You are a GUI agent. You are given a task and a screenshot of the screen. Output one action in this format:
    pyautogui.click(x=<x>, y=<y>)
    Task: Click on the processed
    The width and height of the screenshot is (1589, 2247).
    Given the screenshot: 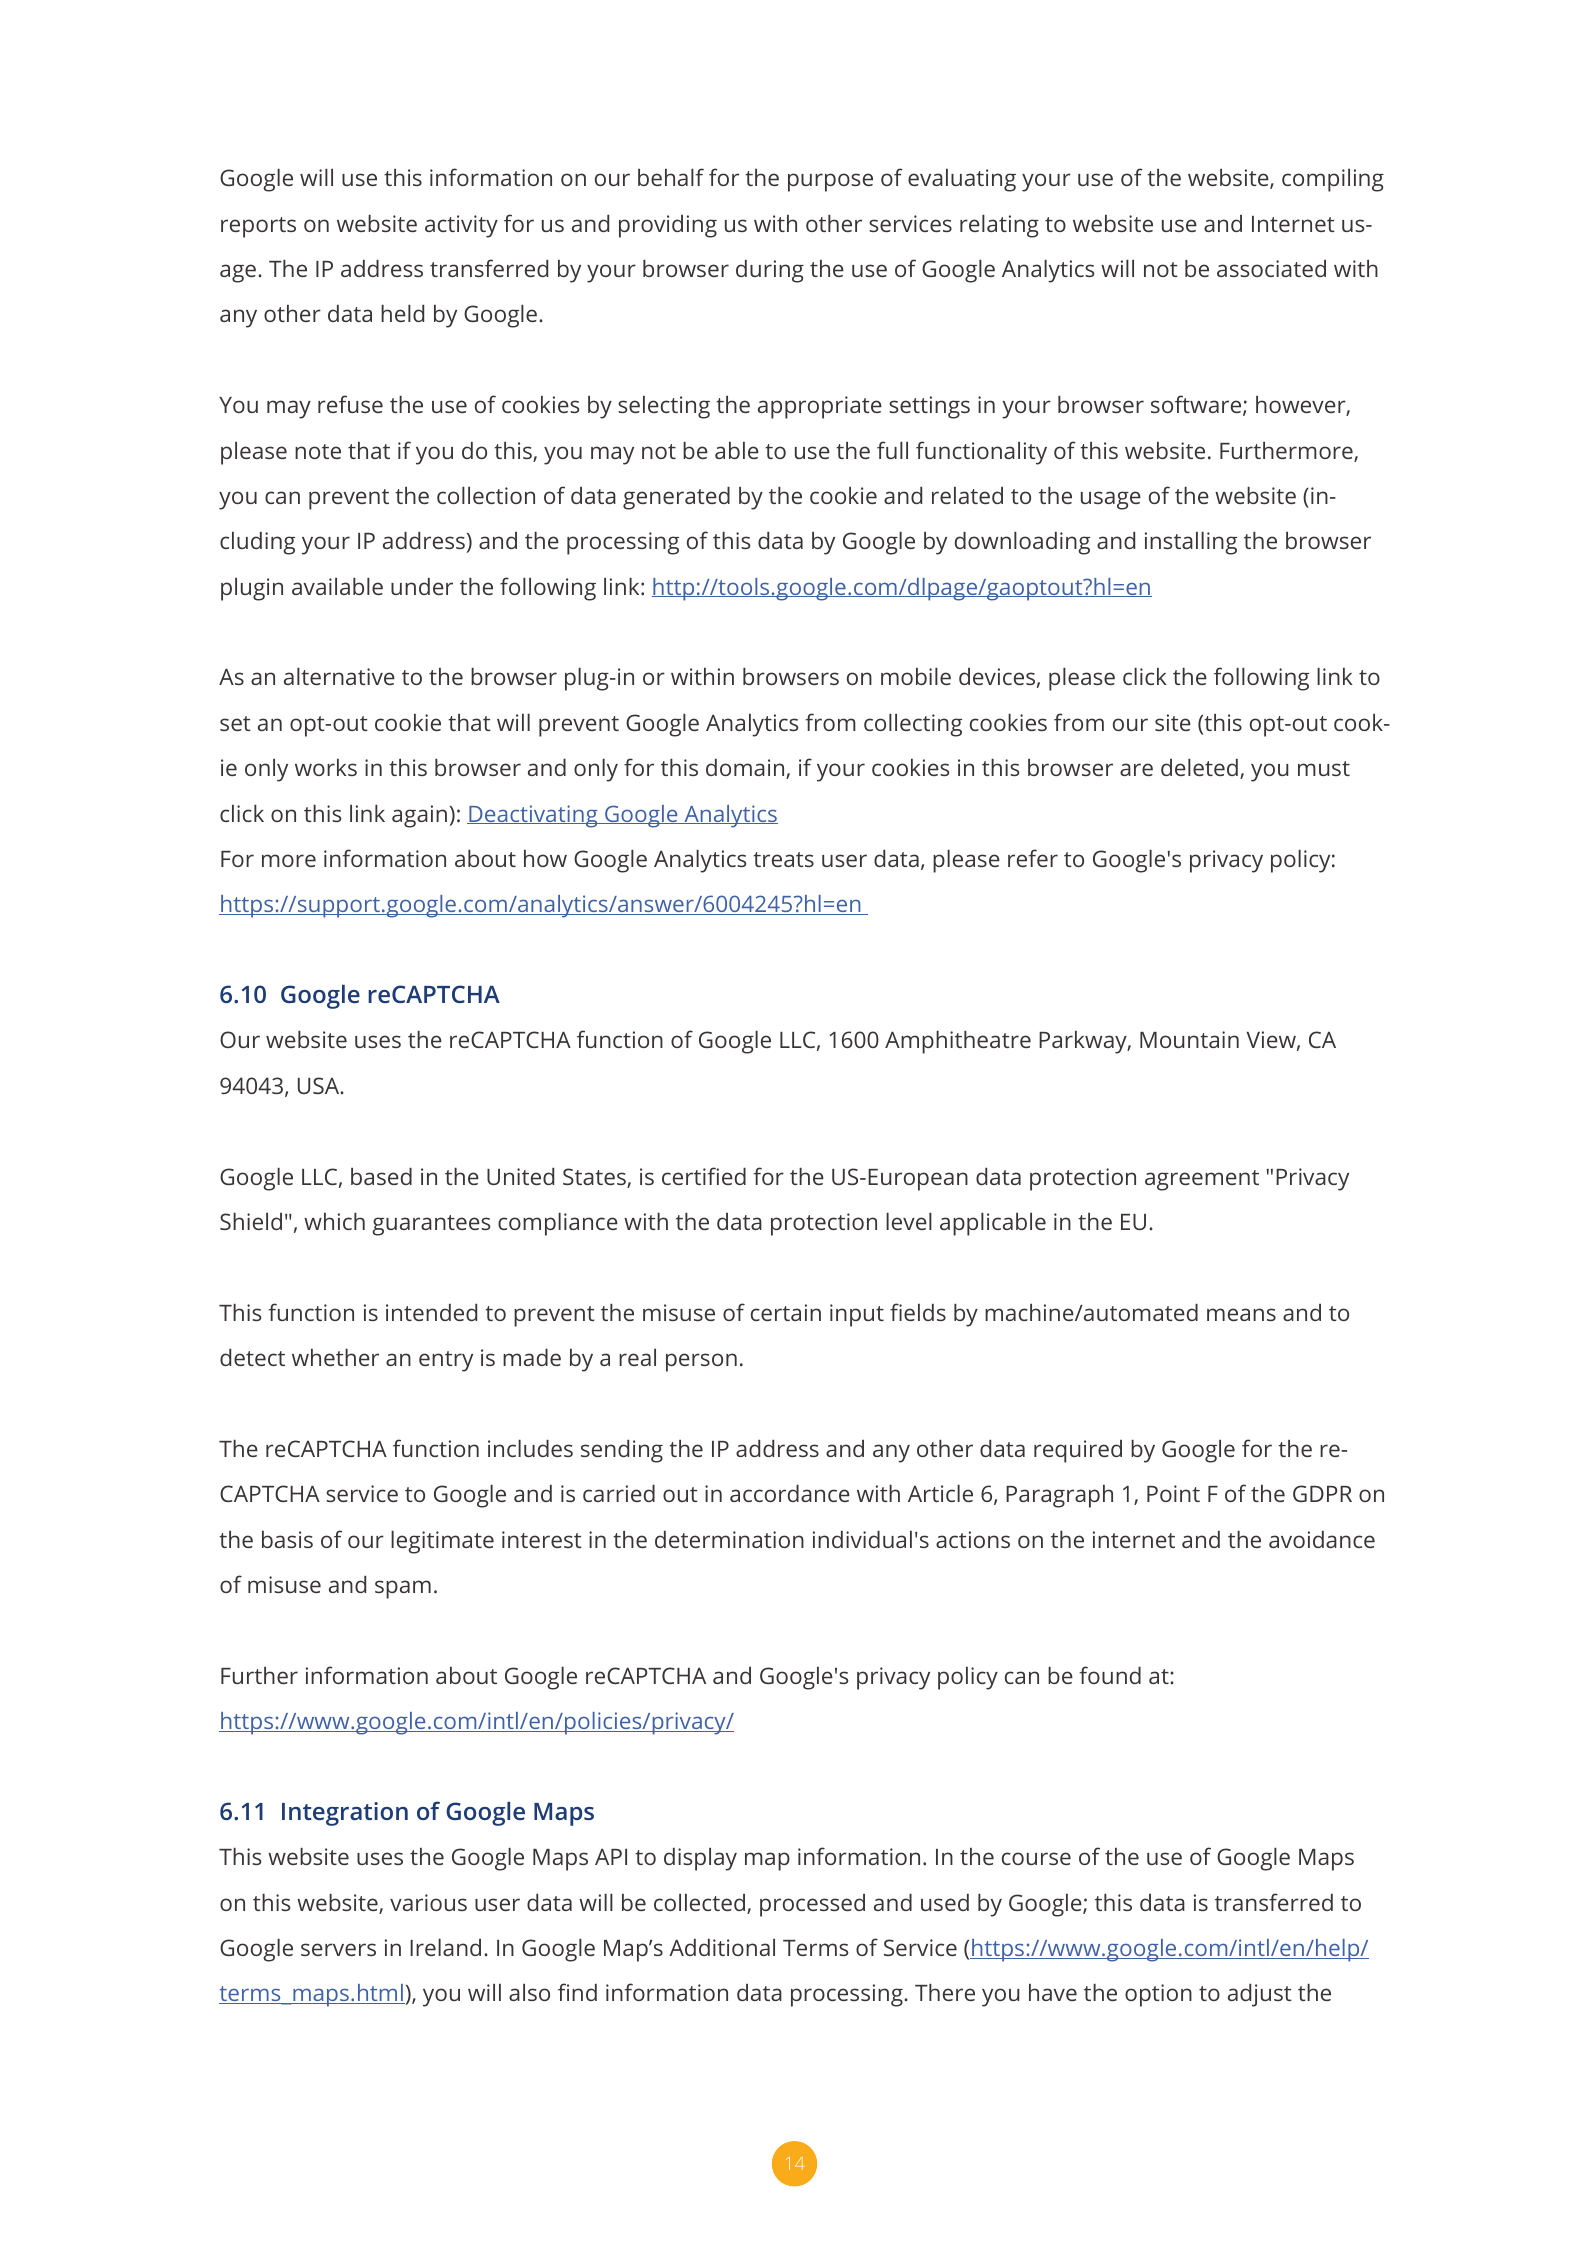 What is the action you would take?
    pyautogui.click(x=812, y=1905)
